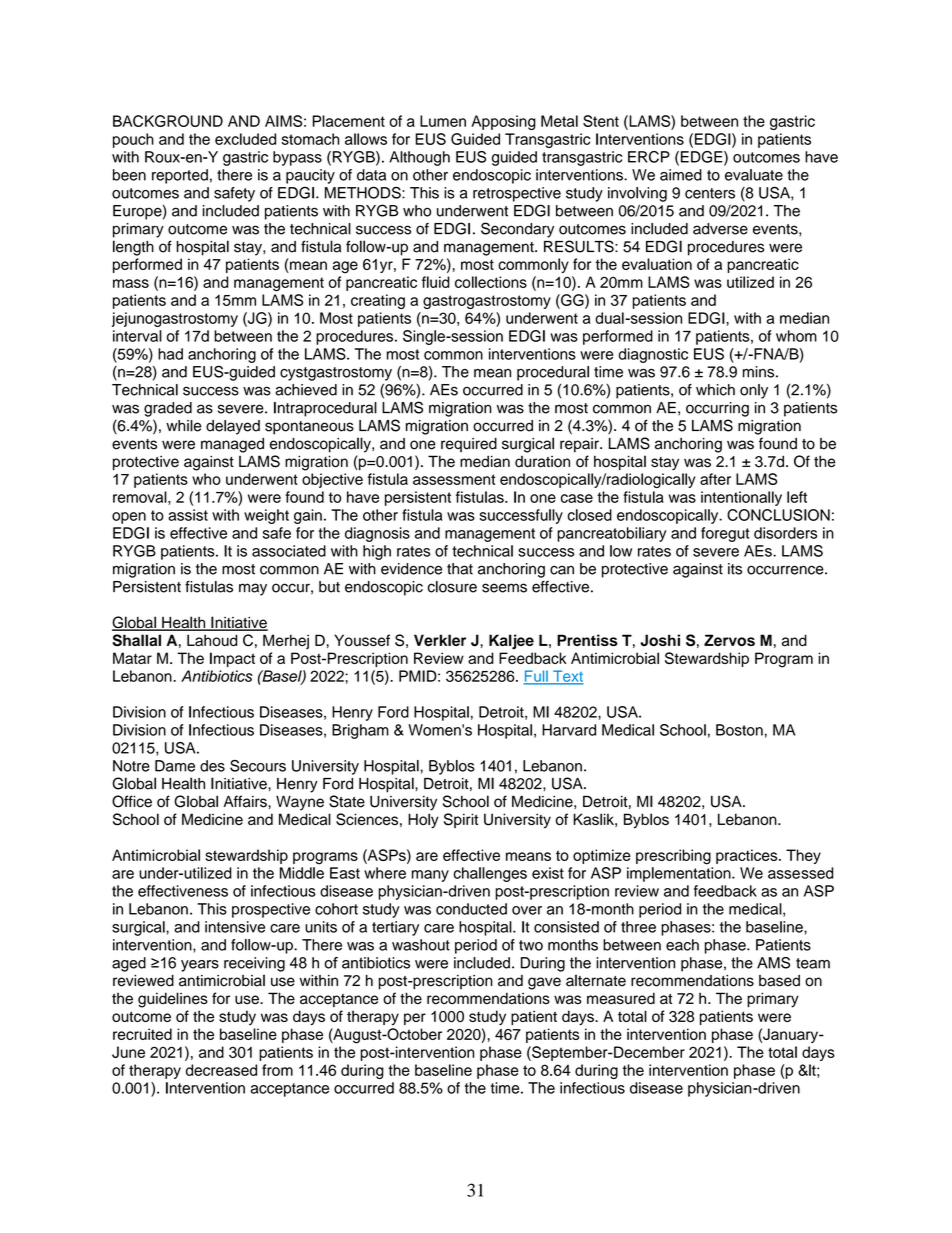 This page has height=1233, width=952. I want to click on prospective, so click(271, 910).
